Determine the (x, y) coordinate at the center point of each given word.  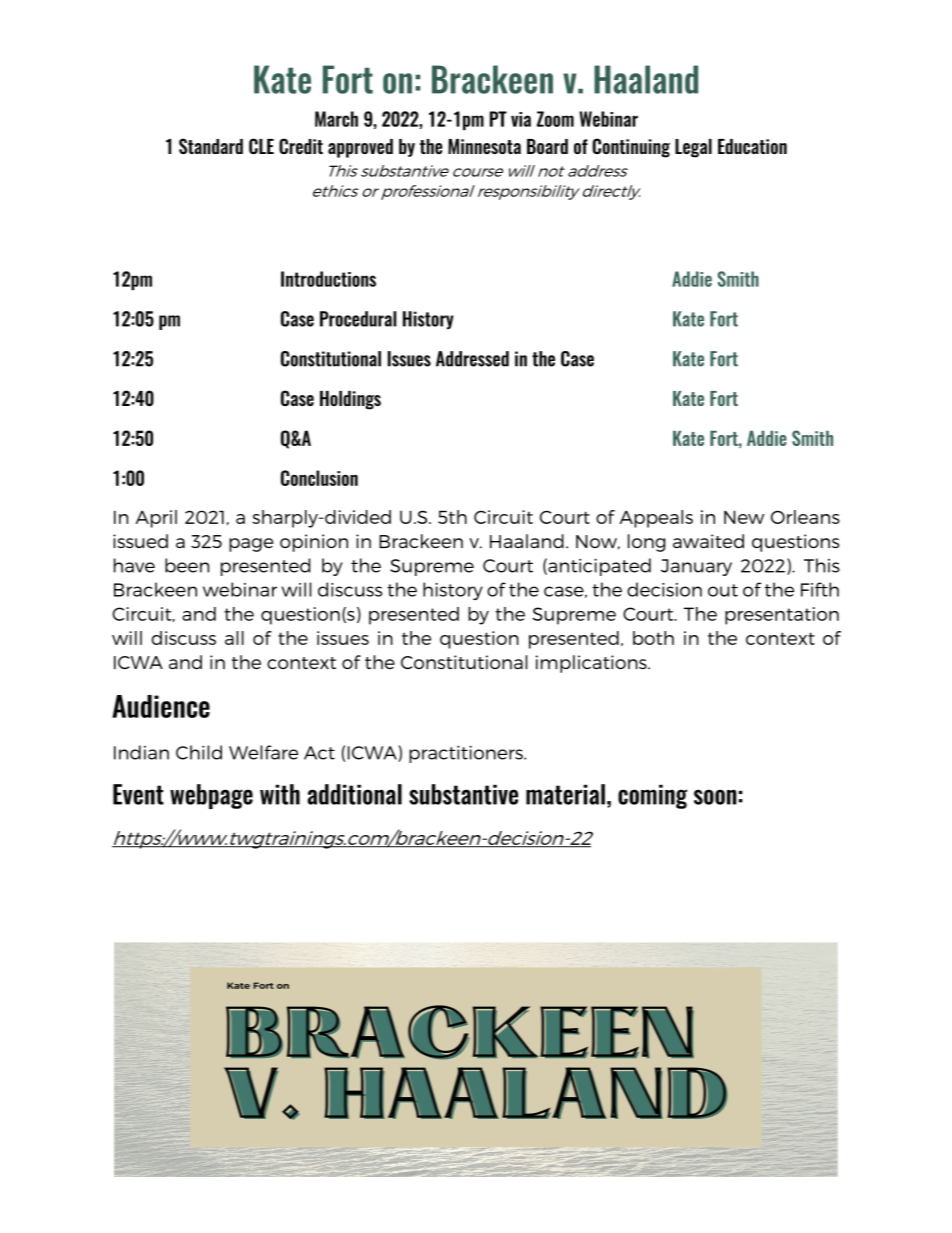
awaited (708, 541)
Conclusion (319, 478)
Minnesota (484, 146)
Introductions (328, 279)
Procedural (358, 319)
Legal (693, 148)
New (744, 517)
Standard (211, 146)
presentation (782, 616)
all (234, 638)
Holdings (350, 400)
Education (752, 146)
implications (592, 664)
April (156, 519)
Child (199, 752)
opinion (314, 543)
